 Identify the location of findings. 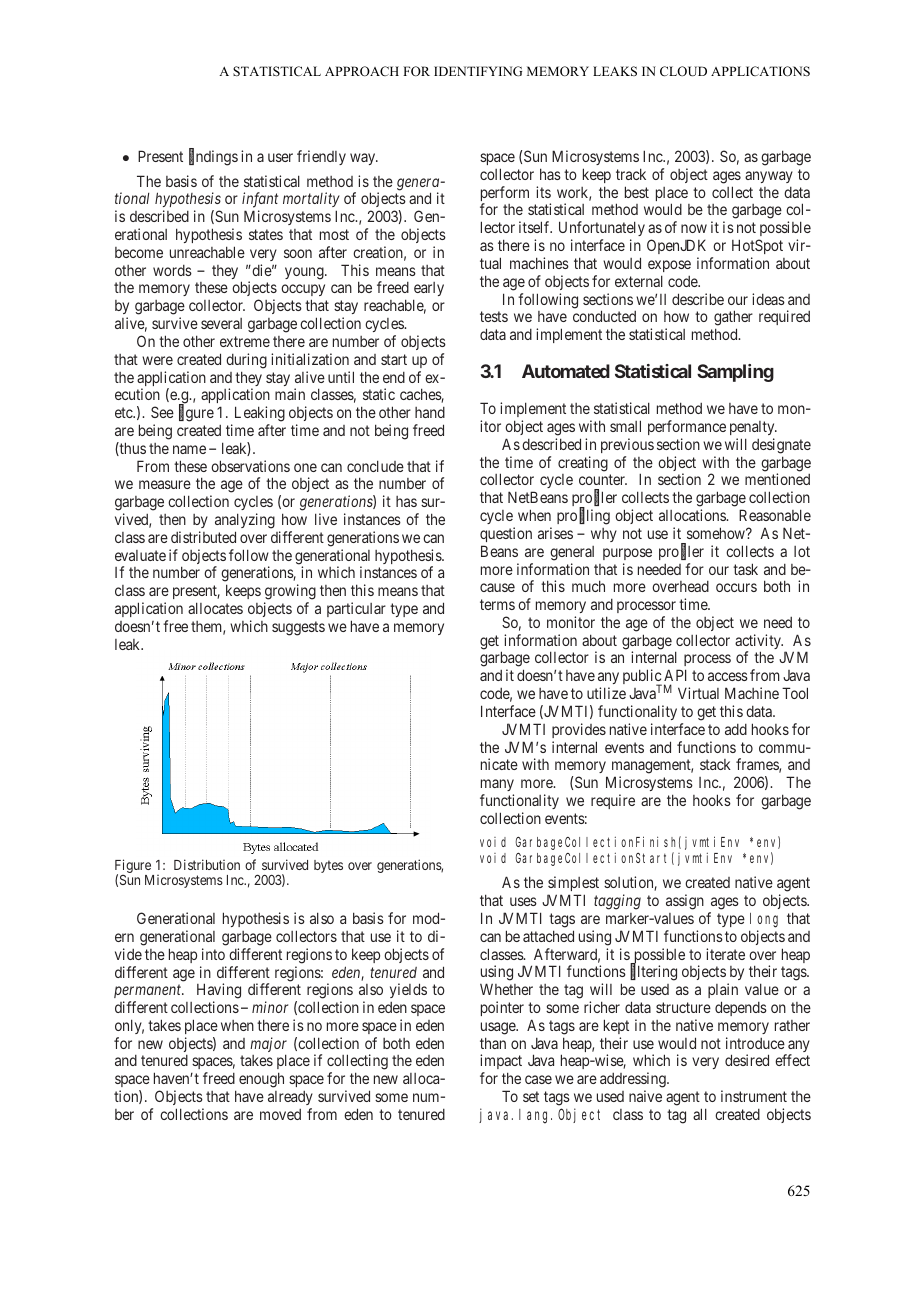
(213, 158).
